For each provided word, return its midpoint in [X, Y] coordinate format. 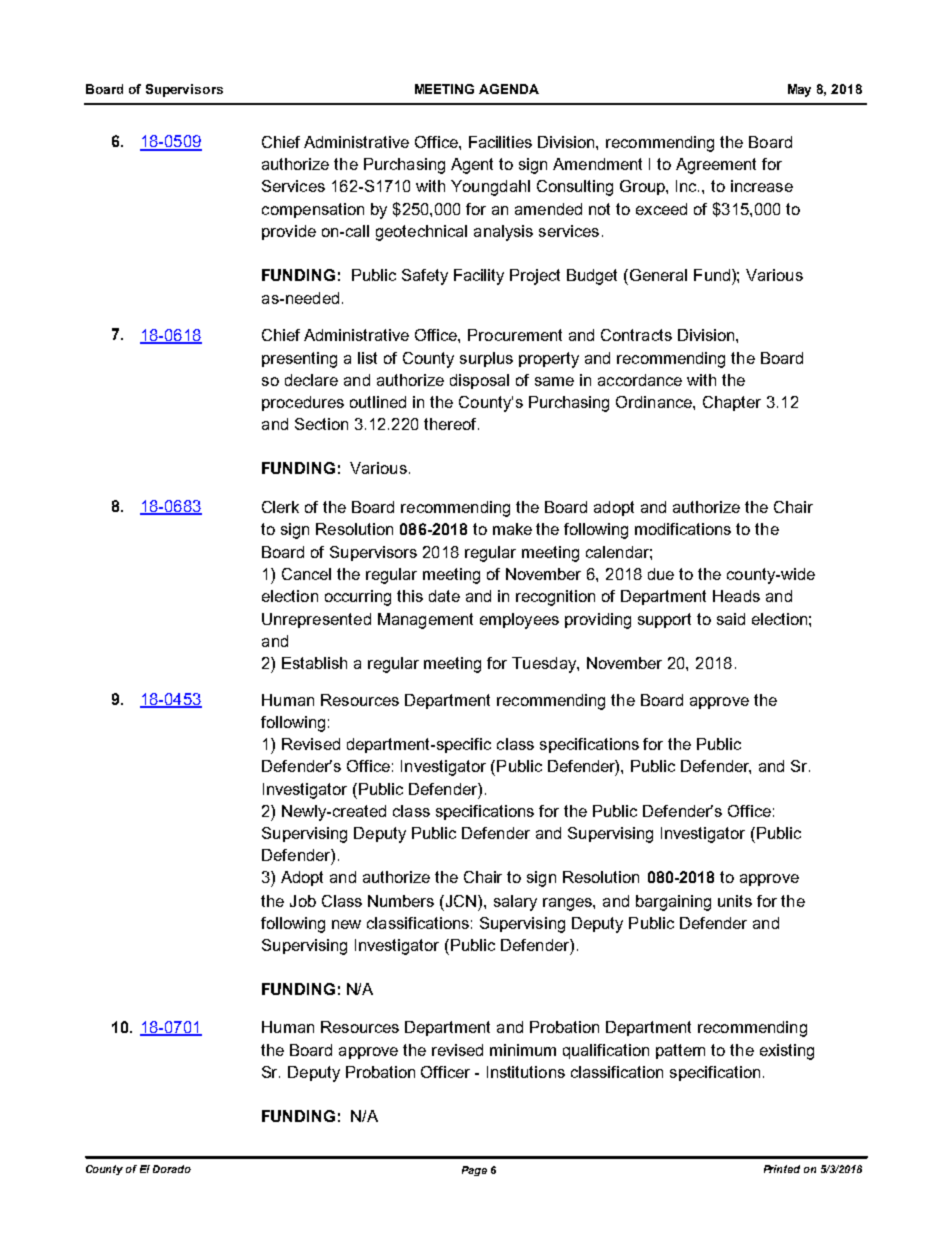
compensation [313, 210]
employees [519, 621]
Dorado [172, 1169]
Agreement [716, 166]
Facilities [500, 142]
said [731, 619]
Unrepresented [316, 620]
